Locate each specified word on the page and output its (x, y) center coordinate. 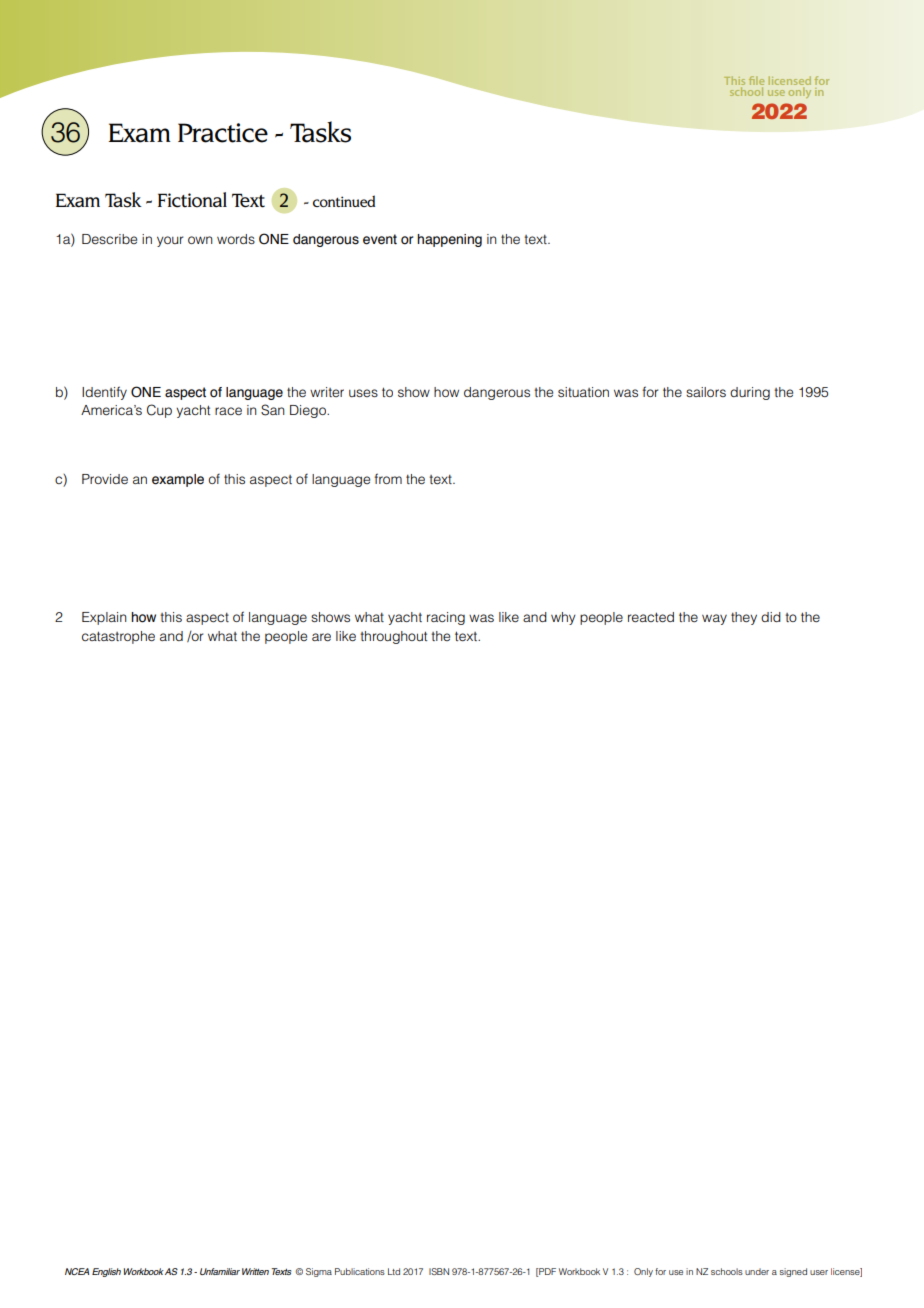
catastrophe (118, 637)
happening (449, 240)
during (750, 393)
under (757, 1271)
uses (363, 393)
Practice (223, 133)
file (756, 82)
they (744, 618)
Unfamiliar (220, 1271)
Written (255, 1271)
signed (793, 1272)
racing (446, 618)
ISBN (439, 1271)
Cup (159, 411)
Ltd (394, 1271)
